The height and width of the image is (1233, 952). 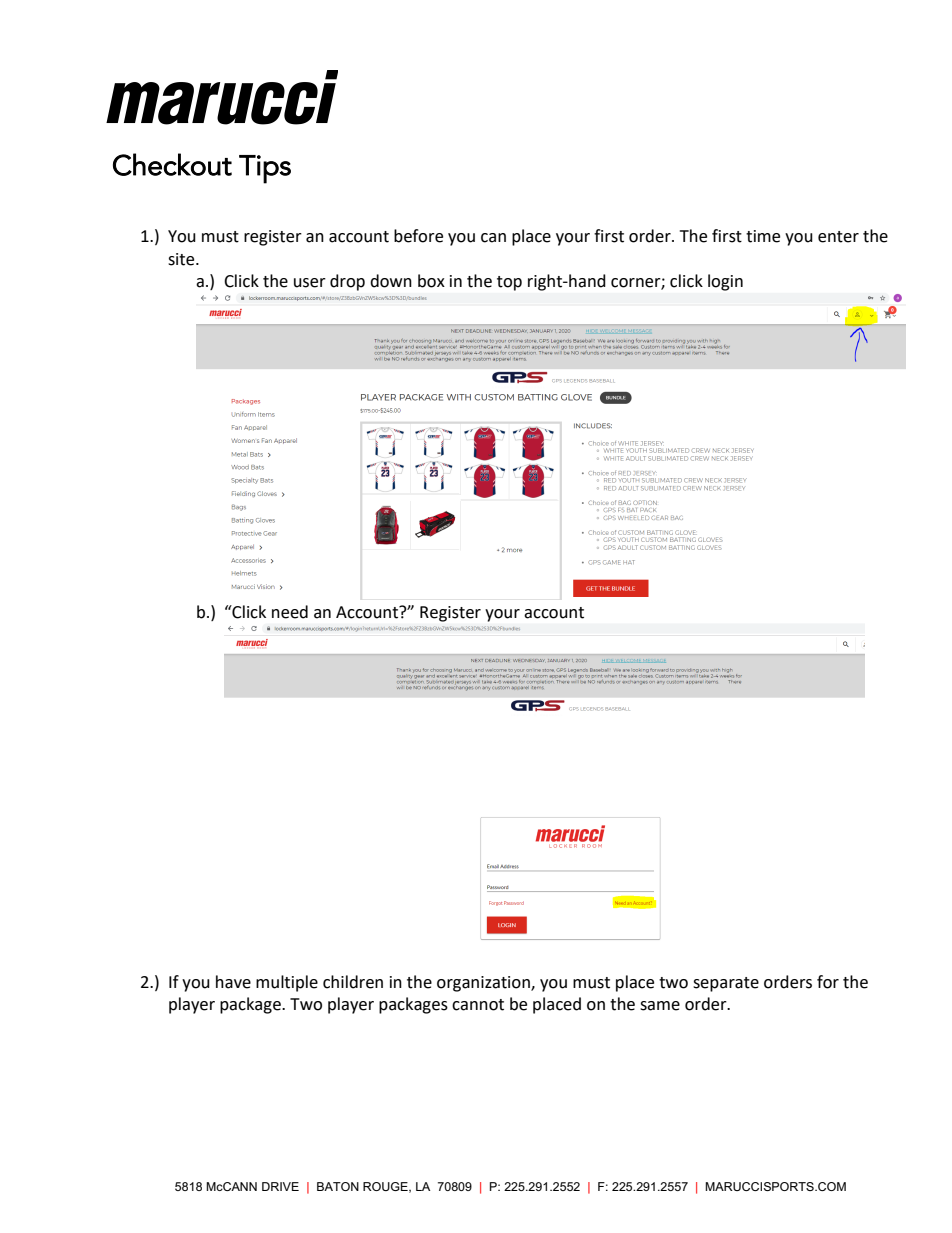 I want to click on same, so click(x=660, y=1006).
